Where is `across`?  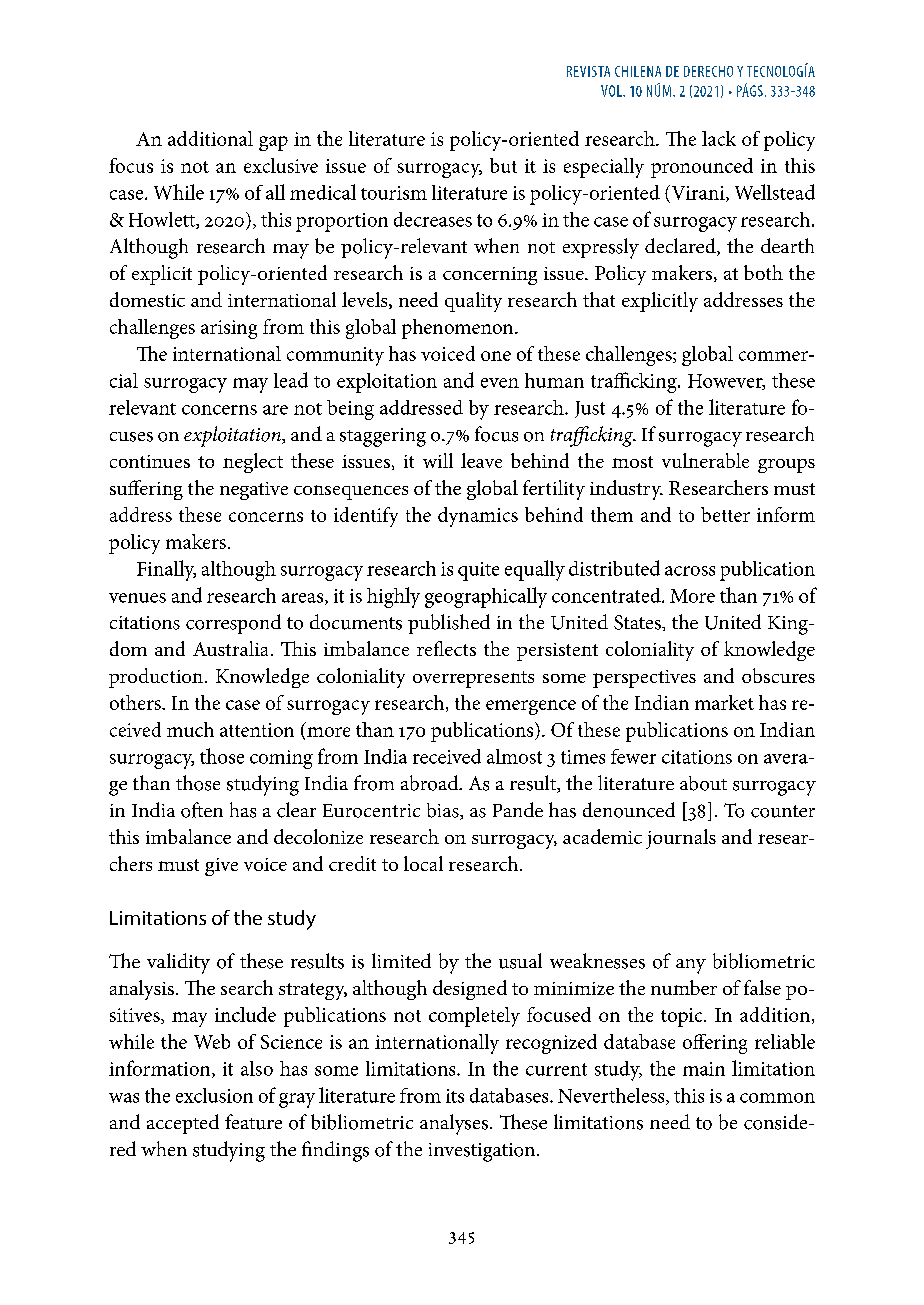 across is located at coordinates (690, 571).
